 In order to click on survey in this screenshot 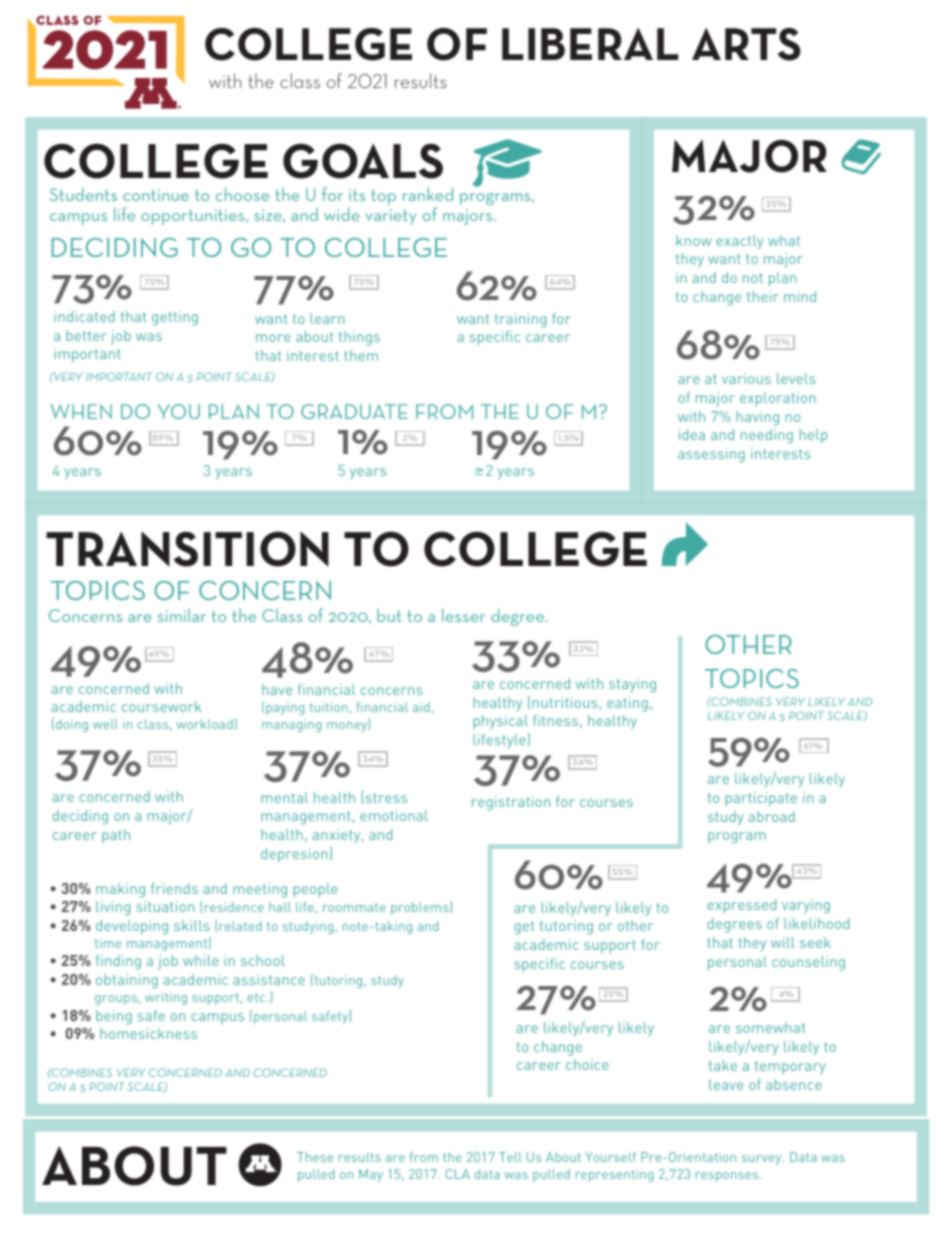, I will do `click(763, 1160)`.
